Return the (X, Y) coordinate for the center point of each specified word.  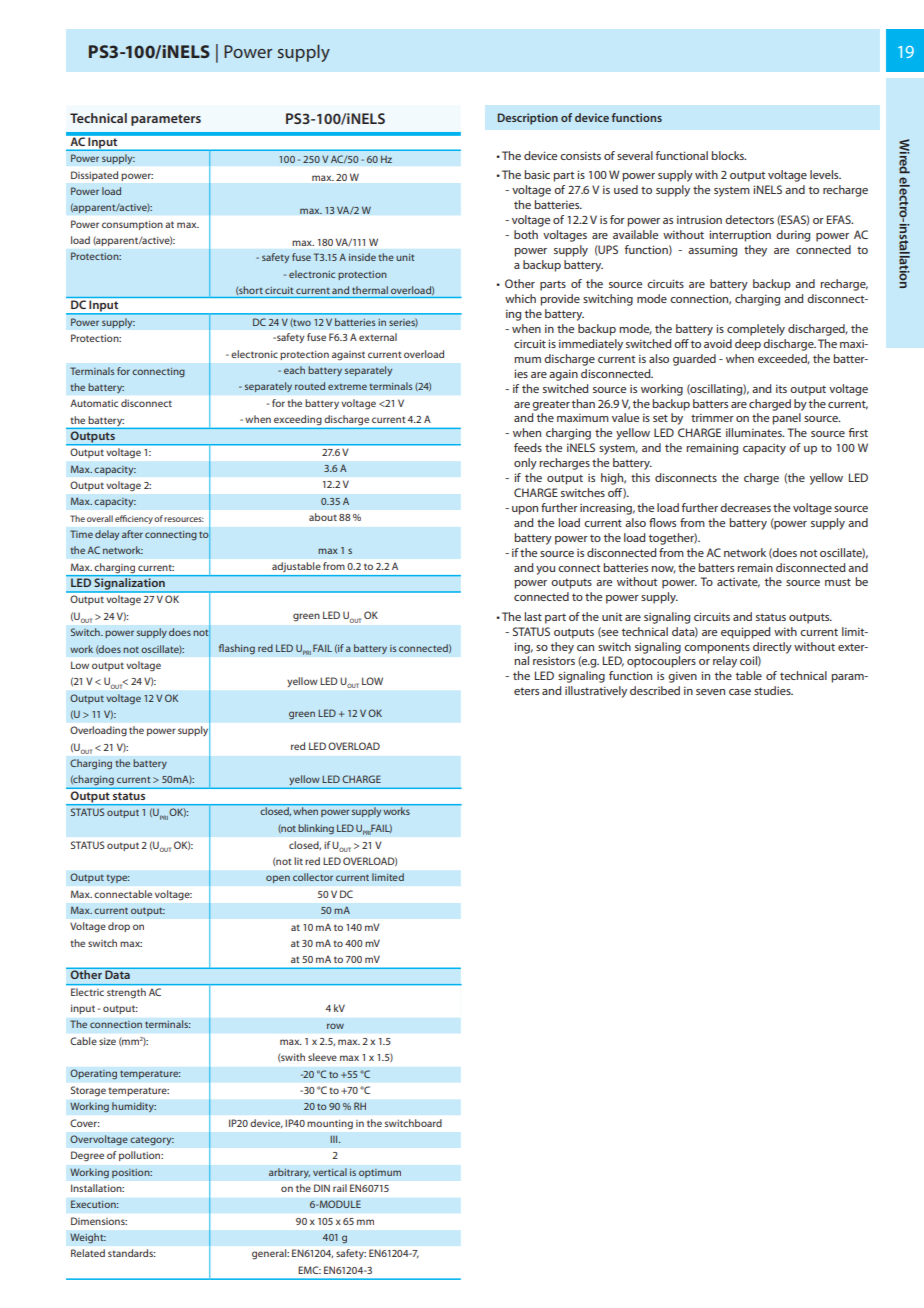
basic (537, 174)
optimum (380, 1173)
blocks (728, 155)
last (533, 616)
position (132, 1173)
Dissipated (94, 176)
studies (773, 690)
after (132, 534)
